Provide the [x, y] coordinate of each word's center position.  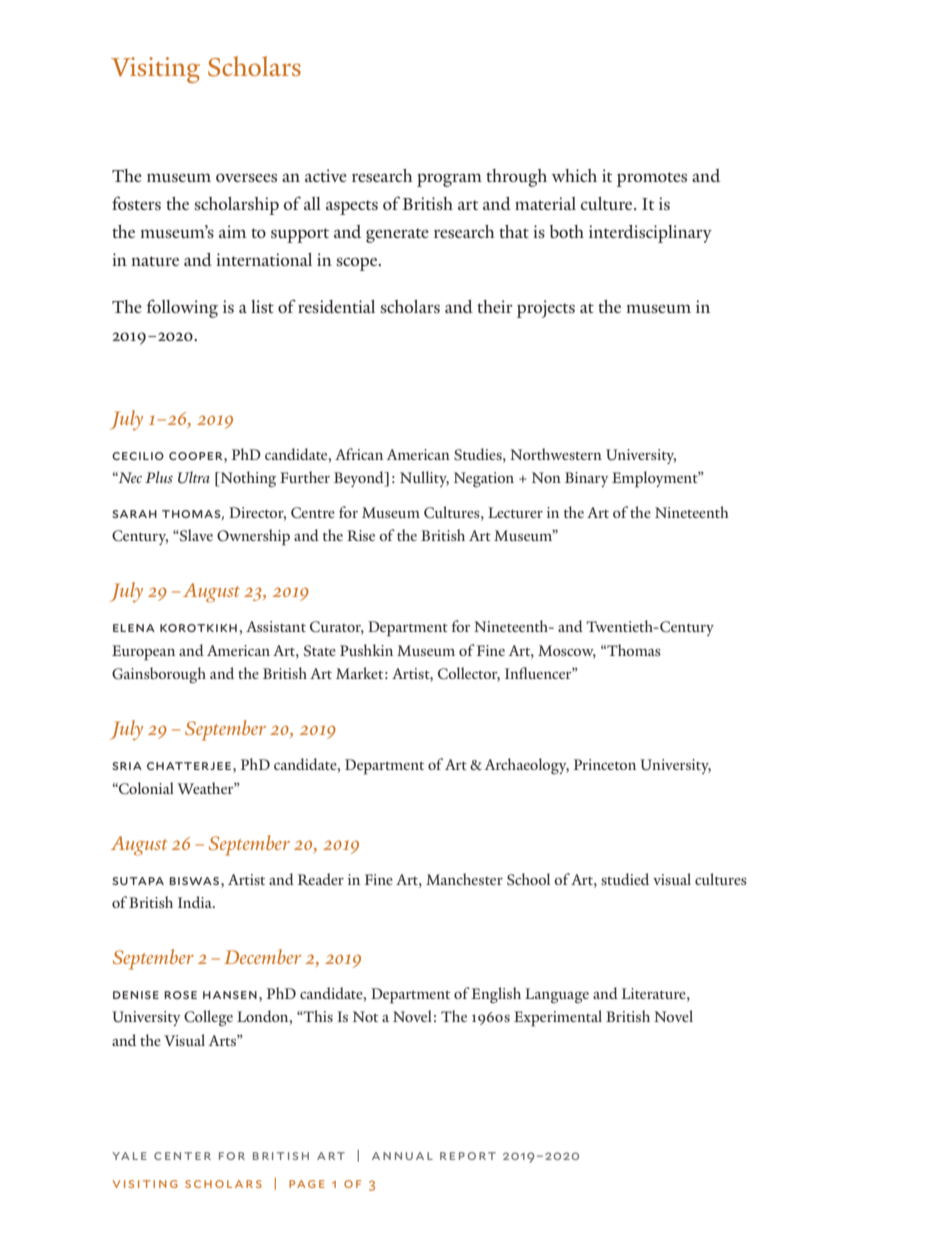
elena [134, 628]
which [574, 175]
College [208, 1018]
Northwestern [556, 454]
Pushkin [367, 650]
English [496, 995]
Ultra [194, 477]
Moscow [567, 651]
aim [233, 231]
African [359, 454]
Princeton [605, 764]
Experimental [558, 1018]
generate [397, 235]
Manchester [464, 879]
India [196, 902]
